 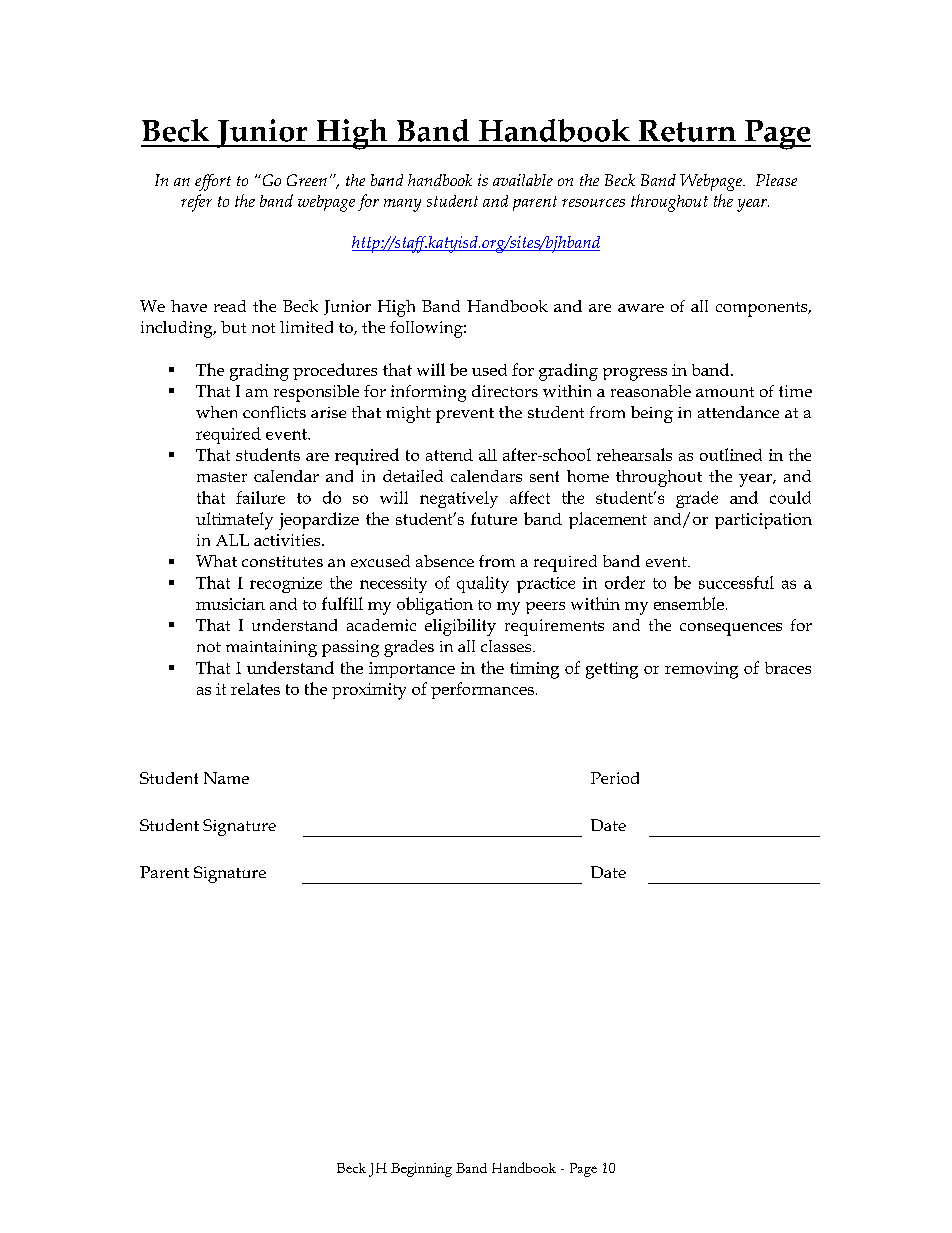 I want to click on Beginning, so click(x=421, y=1170).
